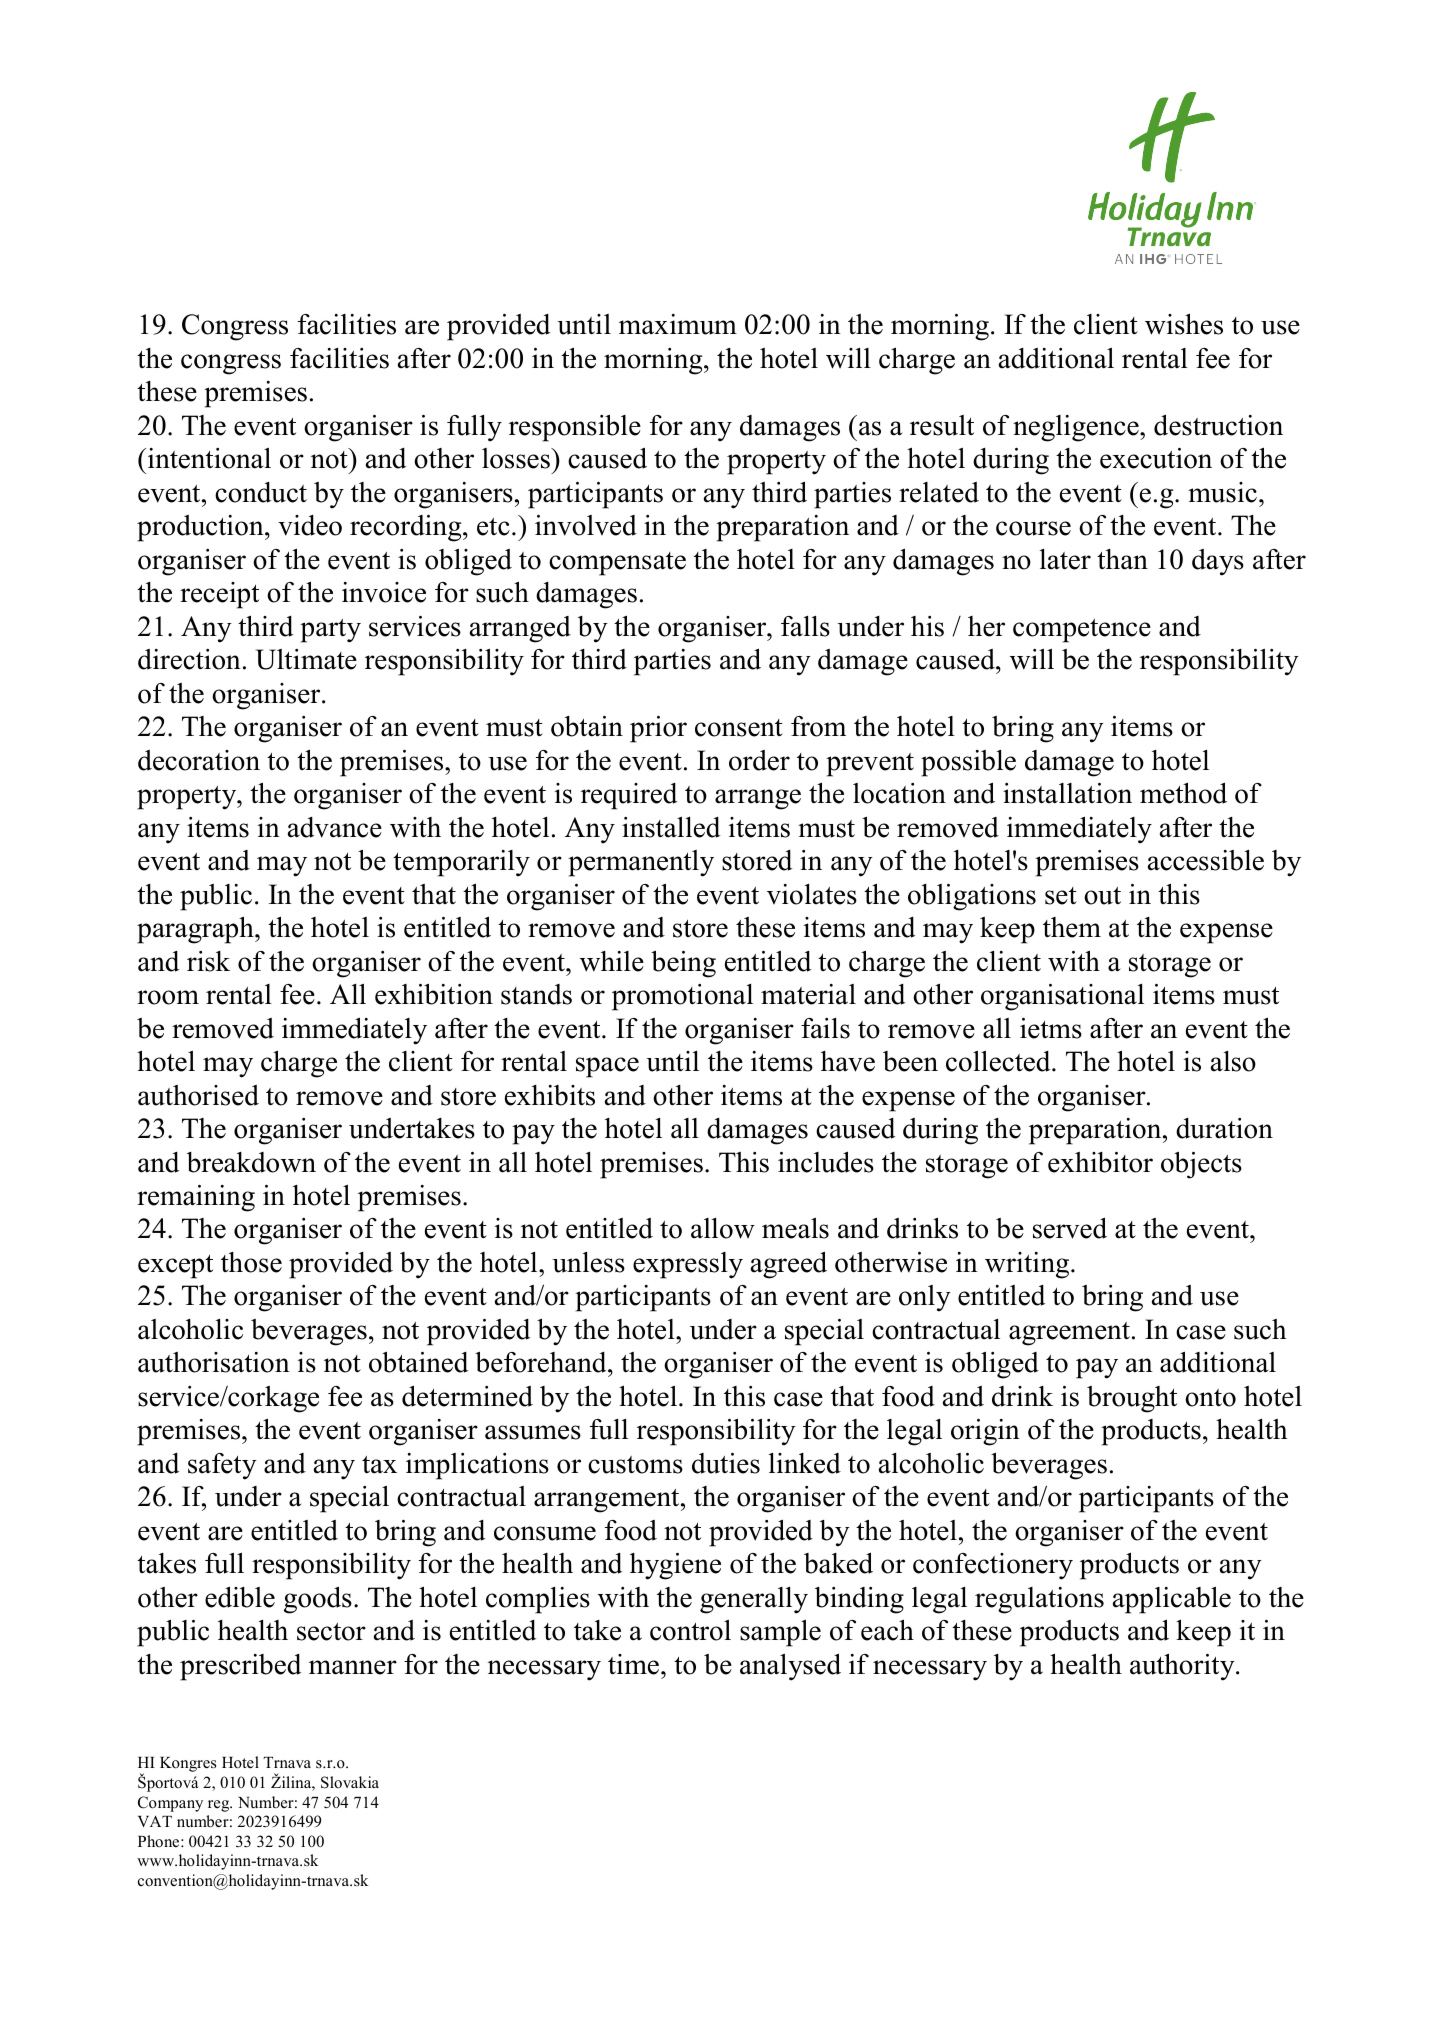 This page has height=2043, width=1445. I want to click on space, so click(607, 1067).
